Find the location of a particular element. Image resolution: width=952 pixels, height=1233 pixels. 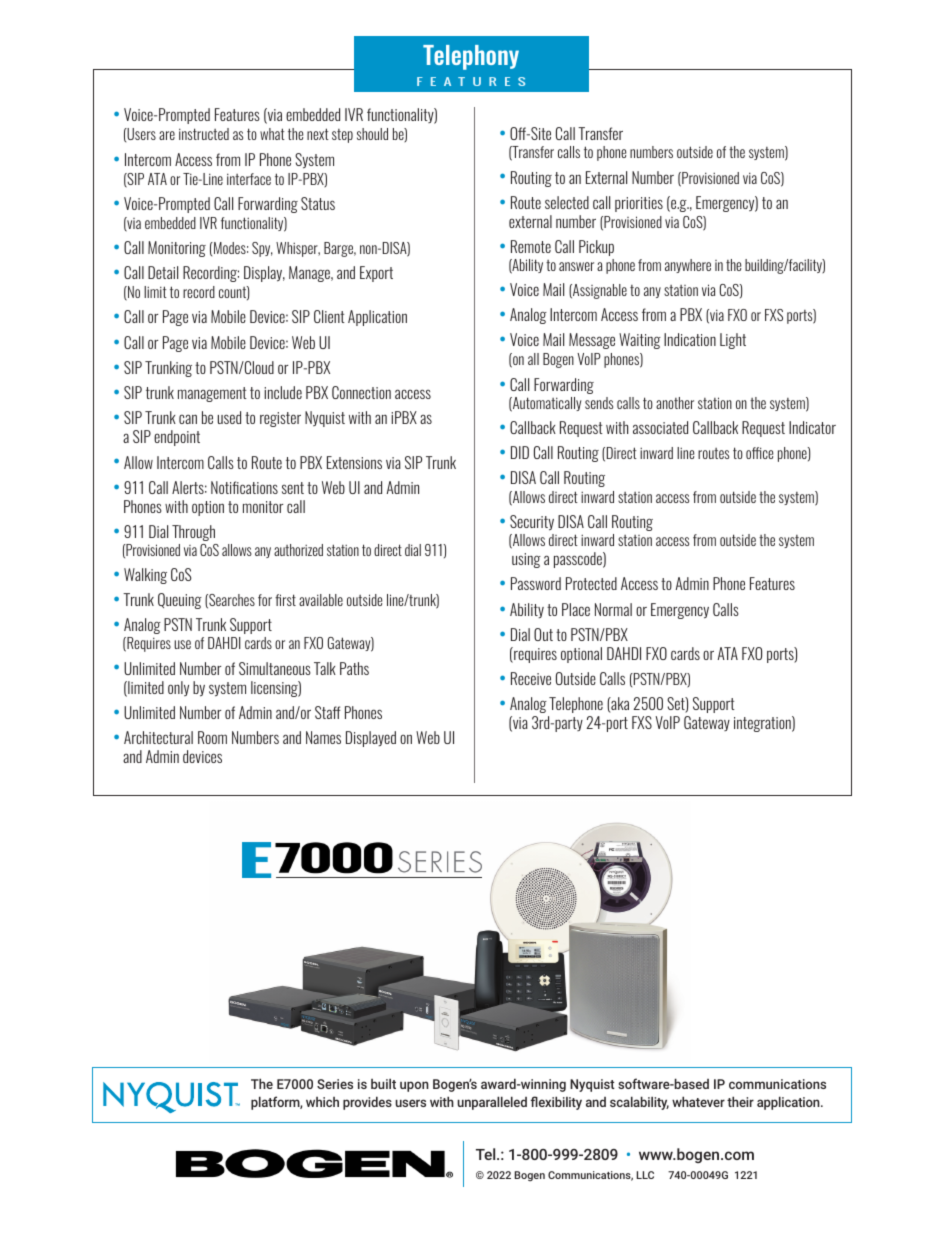

which is located at coordinates (322, 1102).
